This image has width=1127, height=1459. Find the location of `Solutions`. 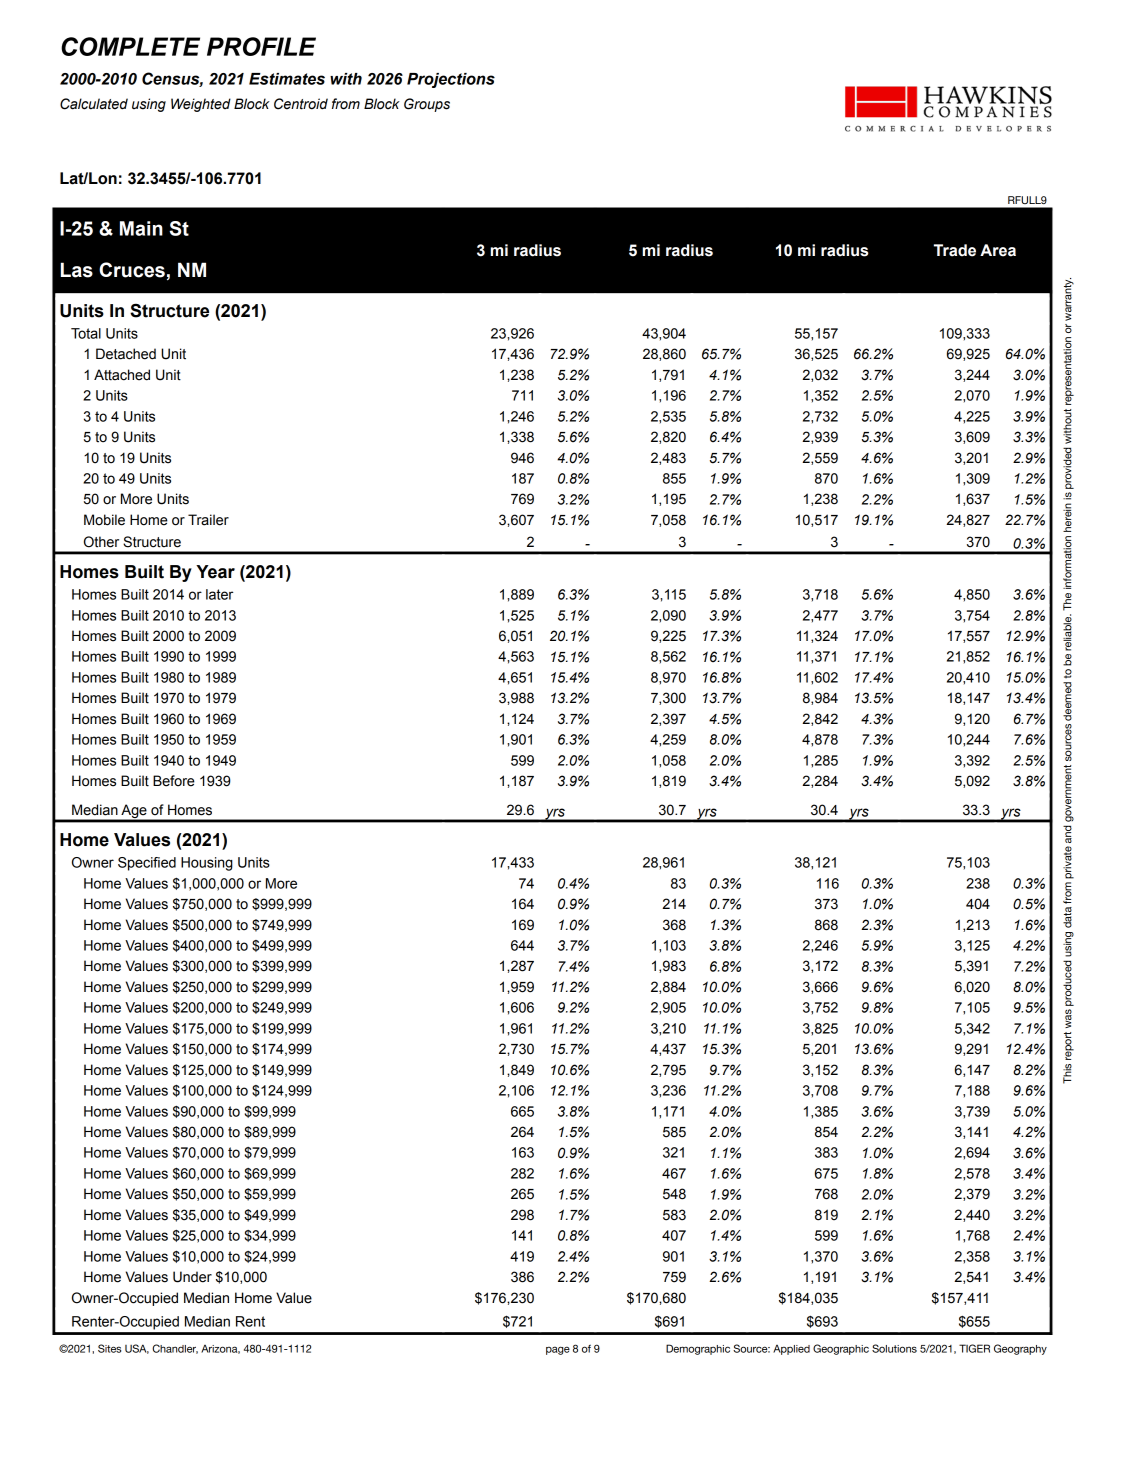

Solutions is located at coordinates (894, 1348).
